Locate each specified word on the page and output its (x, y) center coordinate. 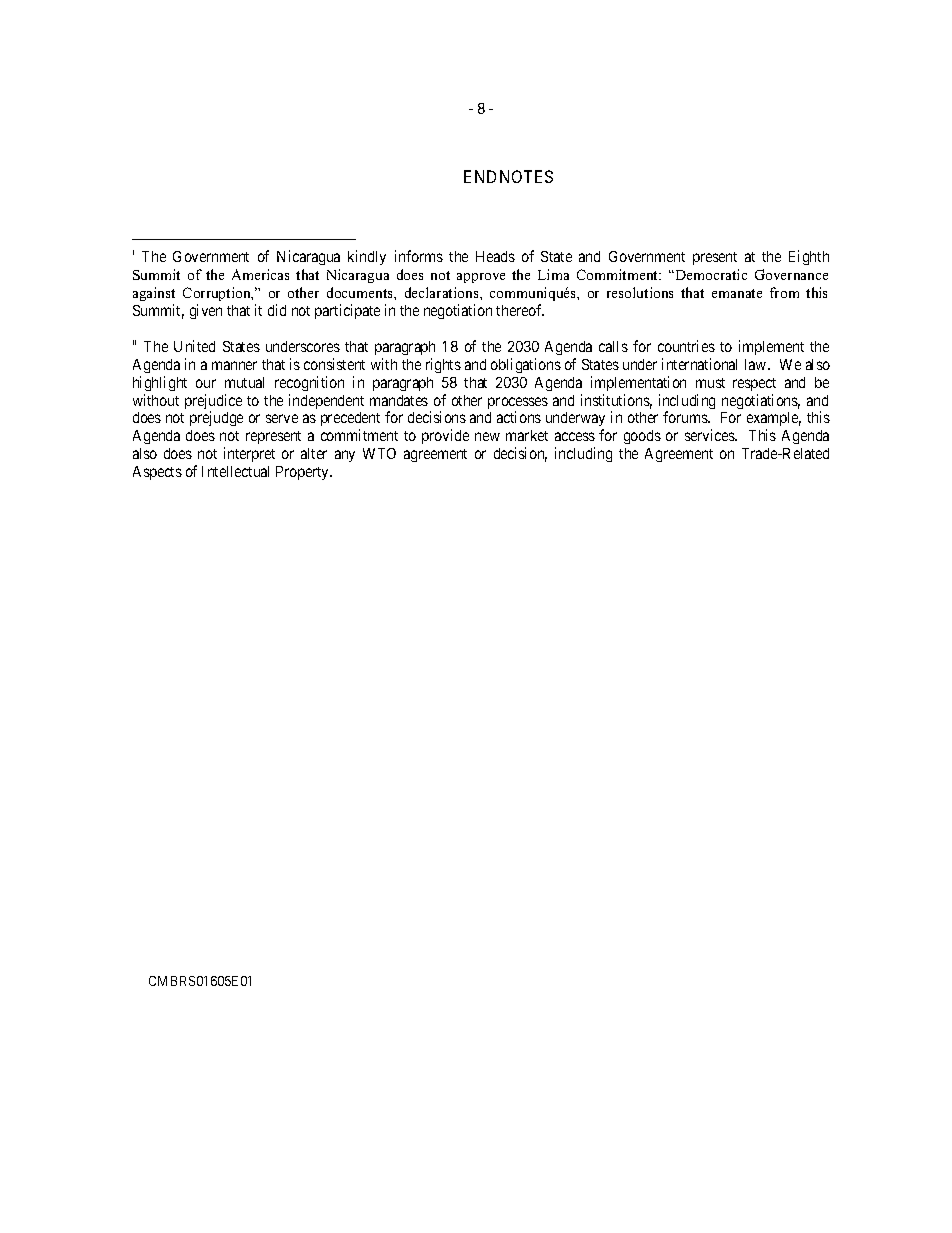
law (757, 364)
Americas (260, 274)
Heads (495, 256)
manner (234, 365)
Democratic (710, 274)
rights (443, 365)
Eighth (809, 257)
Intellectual (235, 471)
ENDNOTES (508, 176)
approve (481, 278)
